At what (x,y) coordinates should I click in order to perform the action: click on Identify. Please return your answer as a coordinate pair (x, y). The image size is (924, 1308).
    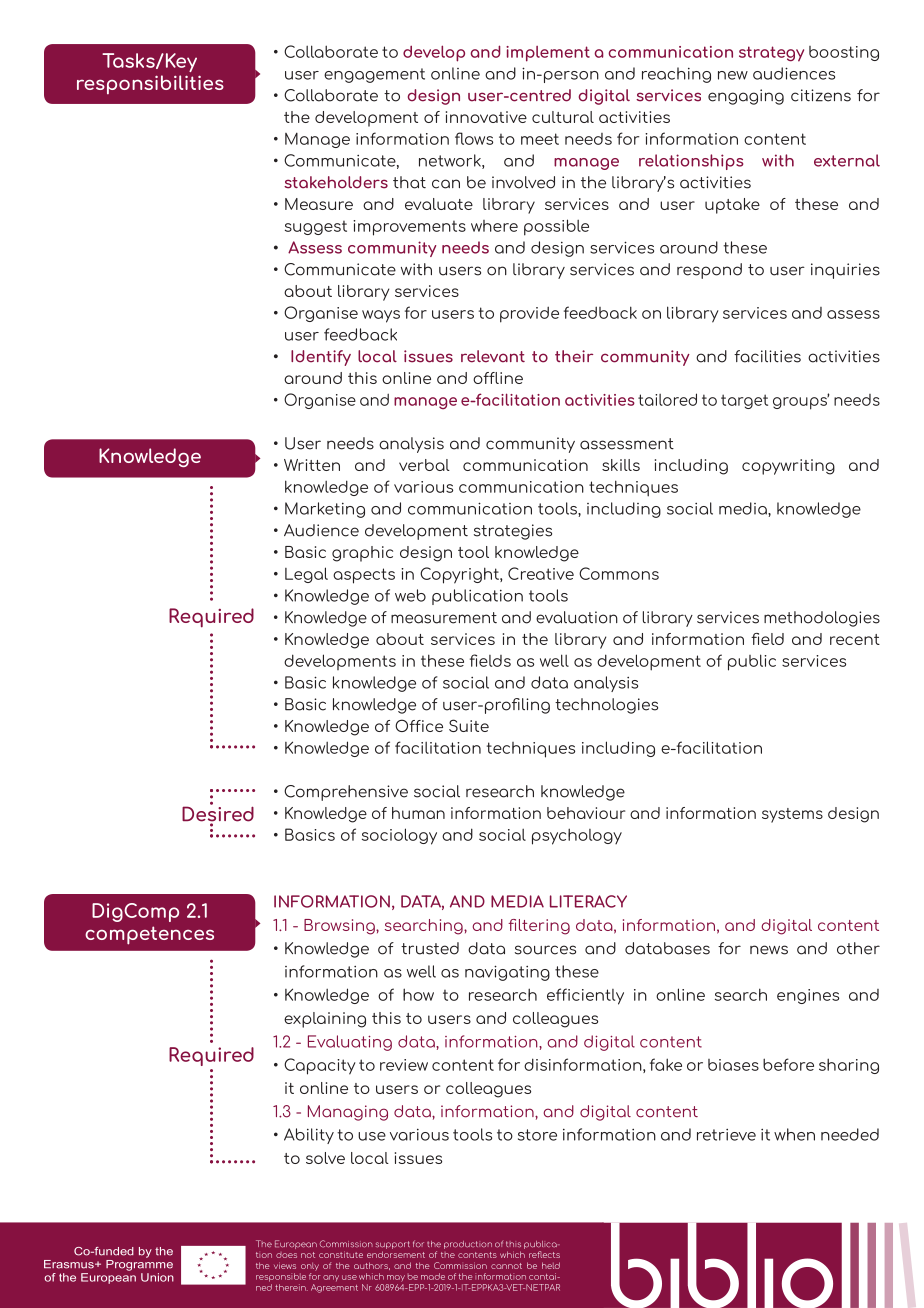
    Looking at the image, I should click on (321, 358).
